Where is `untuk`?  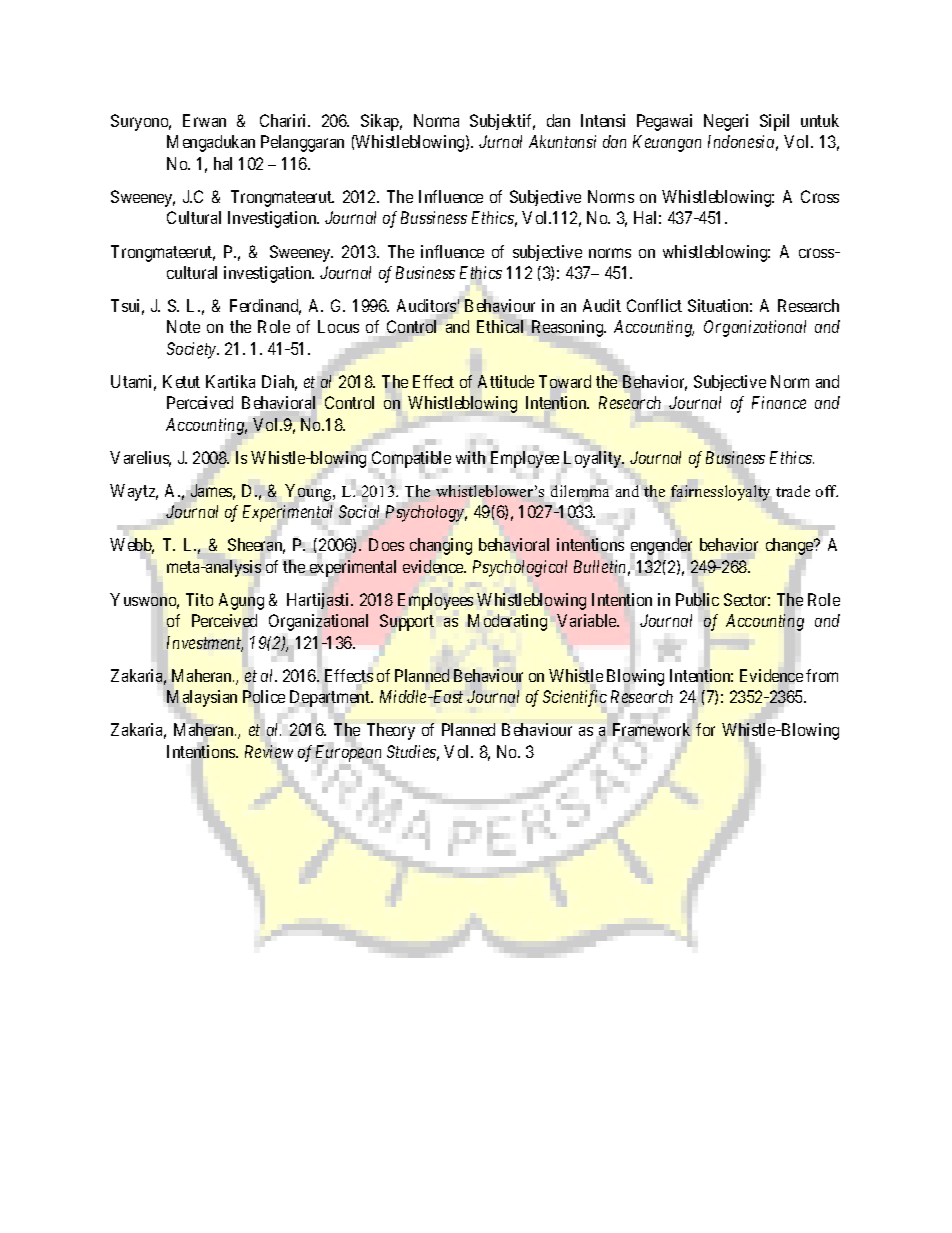
untuk is located at coordinates (820, 120).
